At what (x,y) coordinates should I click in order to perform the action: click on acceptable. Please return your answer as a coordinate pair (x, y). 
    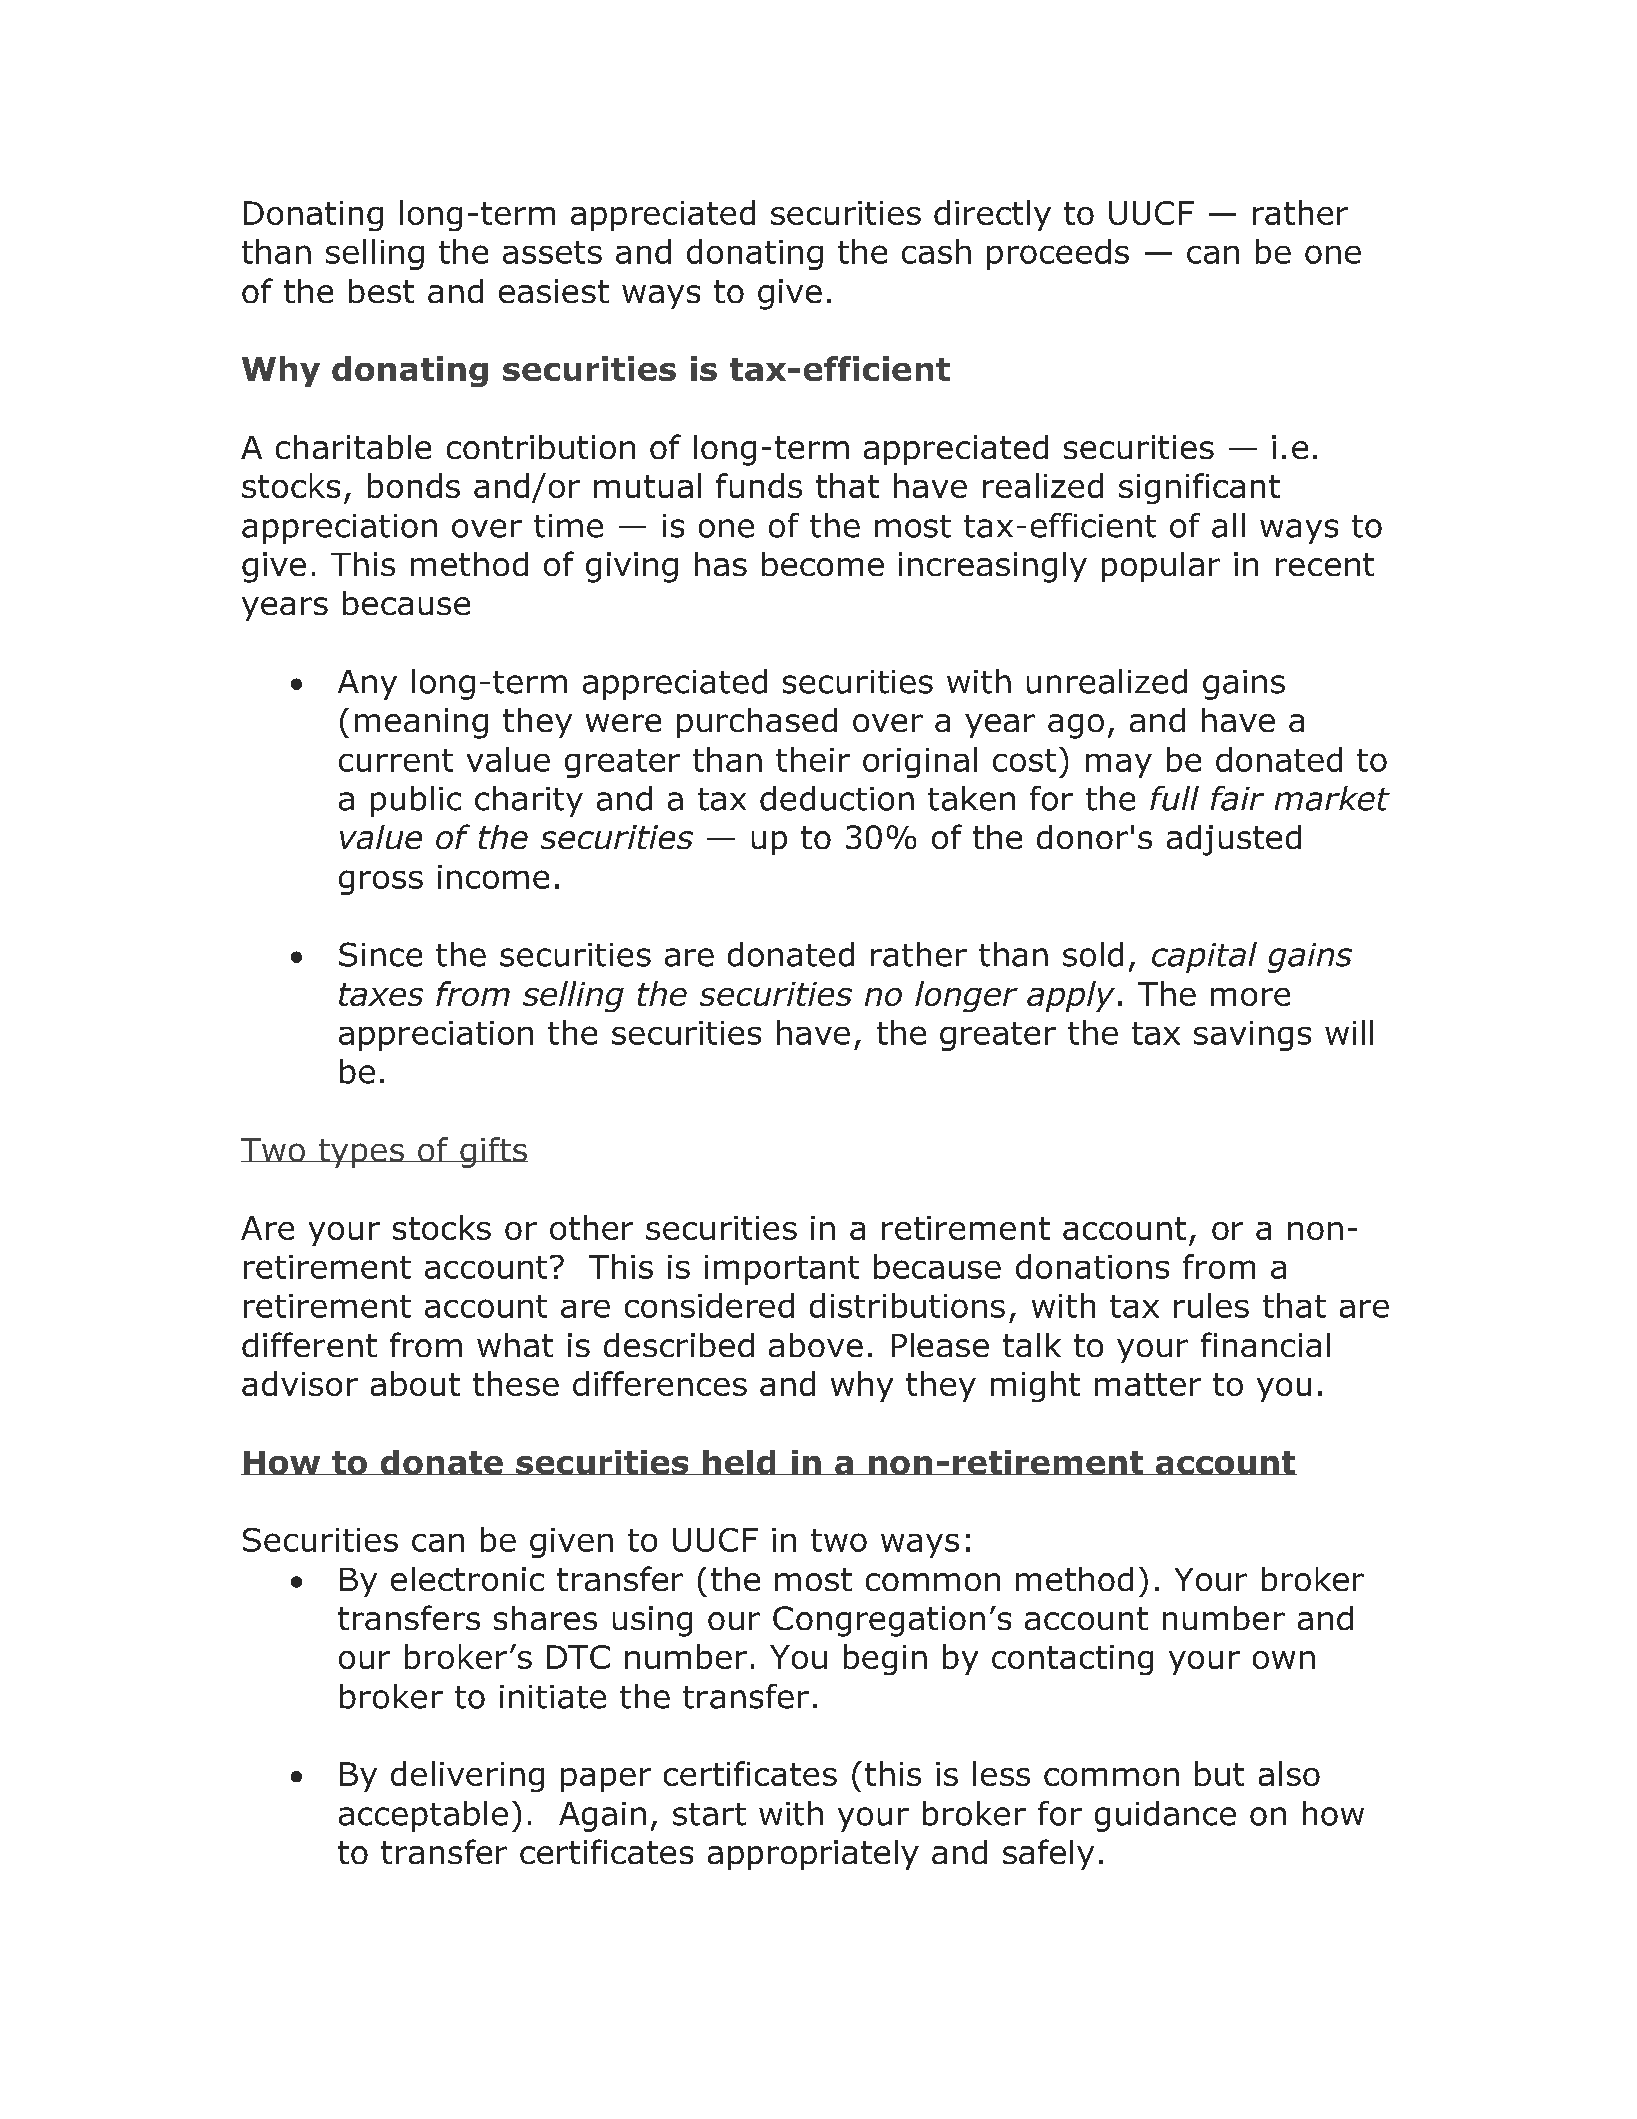
    Looking at the image, I should click on (423, 1816).
